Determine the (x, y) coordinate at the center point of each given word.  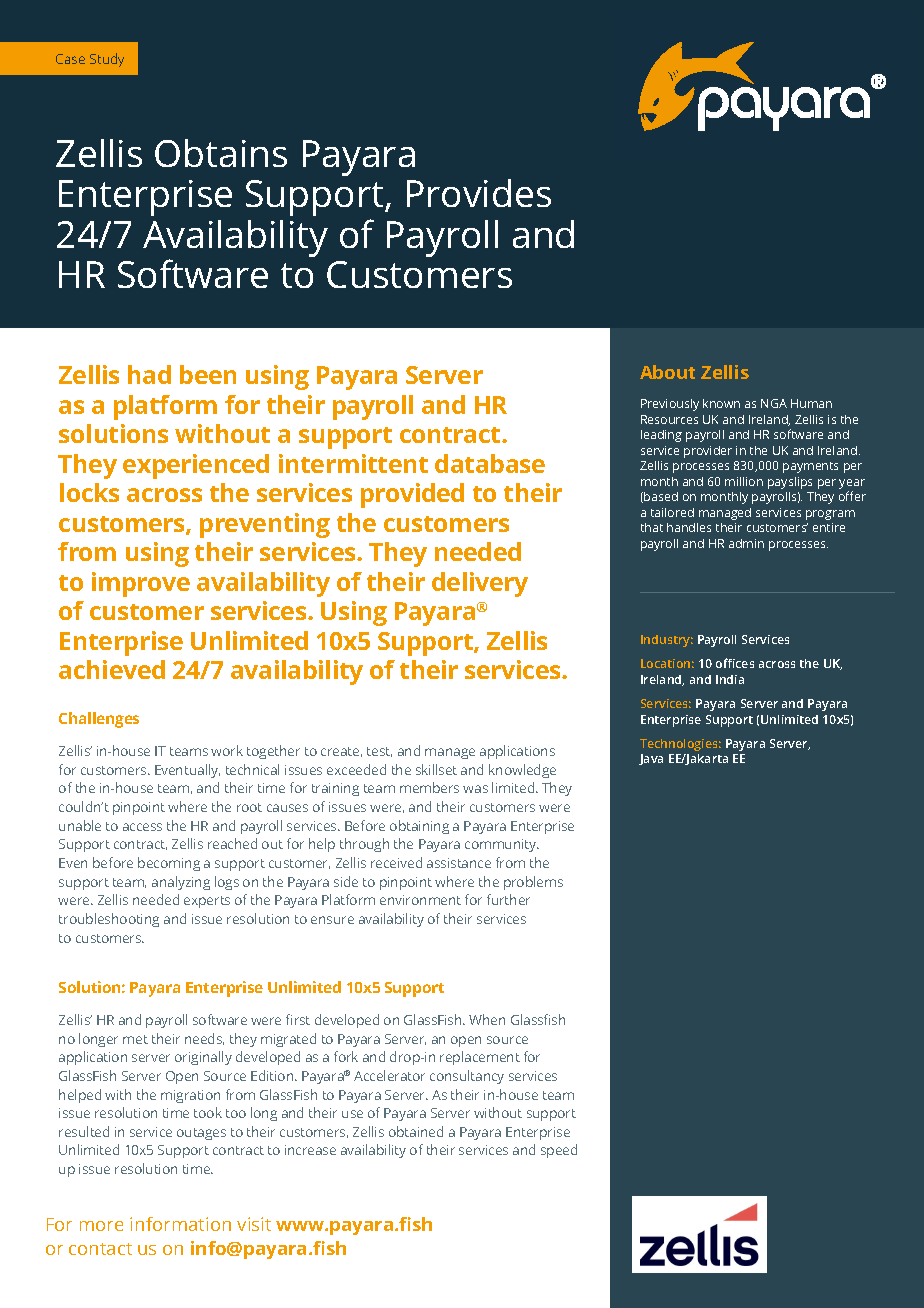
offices (735, 663)
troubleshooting (109, 920)
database (490, 463)
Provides (479, 193)
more (101, 1226)
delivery (480, 584)
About (667, 372)
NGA (774, 403)
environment (420, 900)
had (149, 374)
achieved (112, 669)
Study (107, 60)
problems (533, 883)
